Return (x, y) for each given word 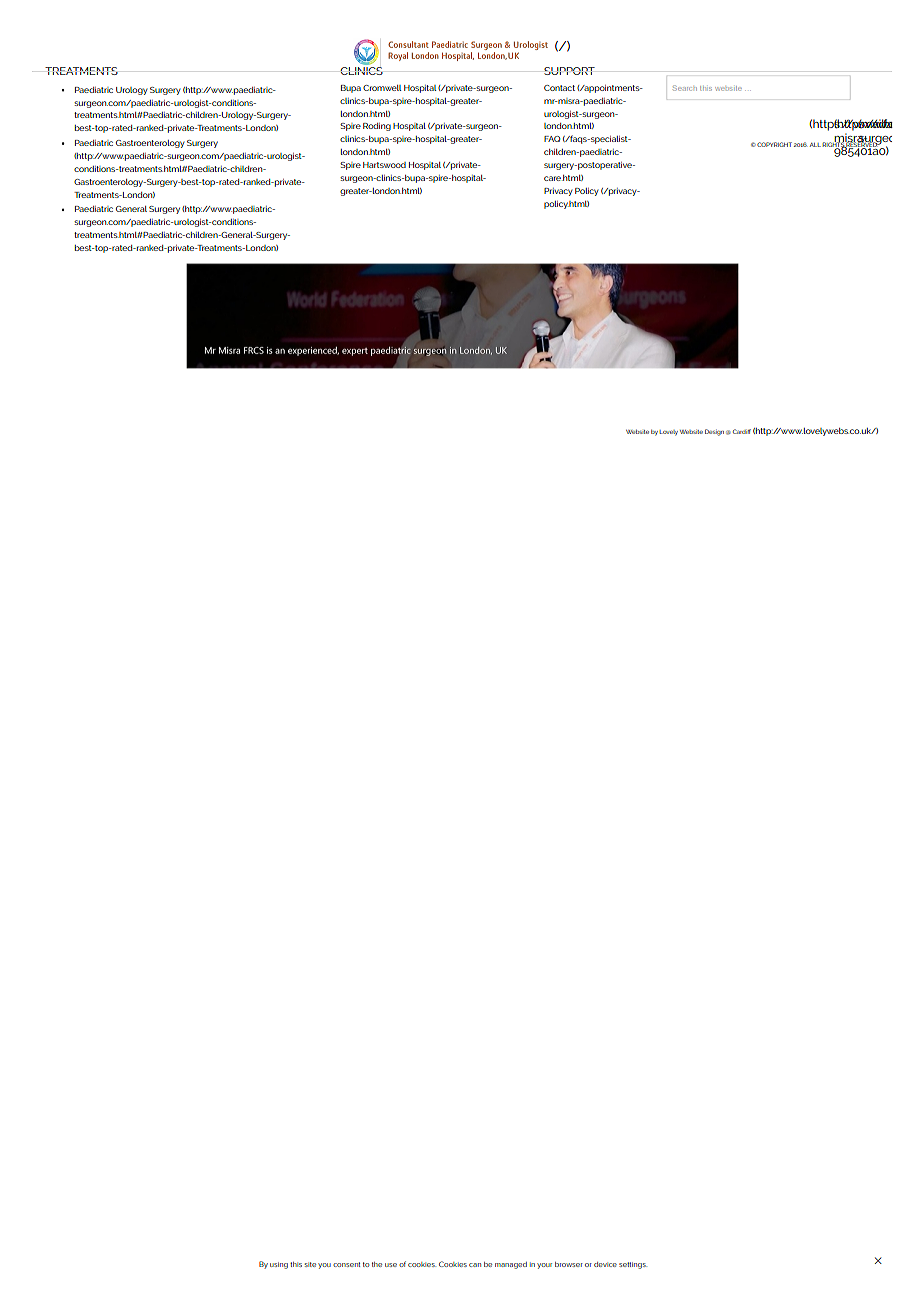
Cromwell (382, 88)
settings (633, 1265)
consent (346, 1264)
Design (714, 432)
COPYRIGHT (773, 144)
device (605, 1264)
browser (569, 1264)
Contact (559, 88)
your (544, 1266)
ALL (815, 145)
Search (685, 88)
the (377, 1264)
